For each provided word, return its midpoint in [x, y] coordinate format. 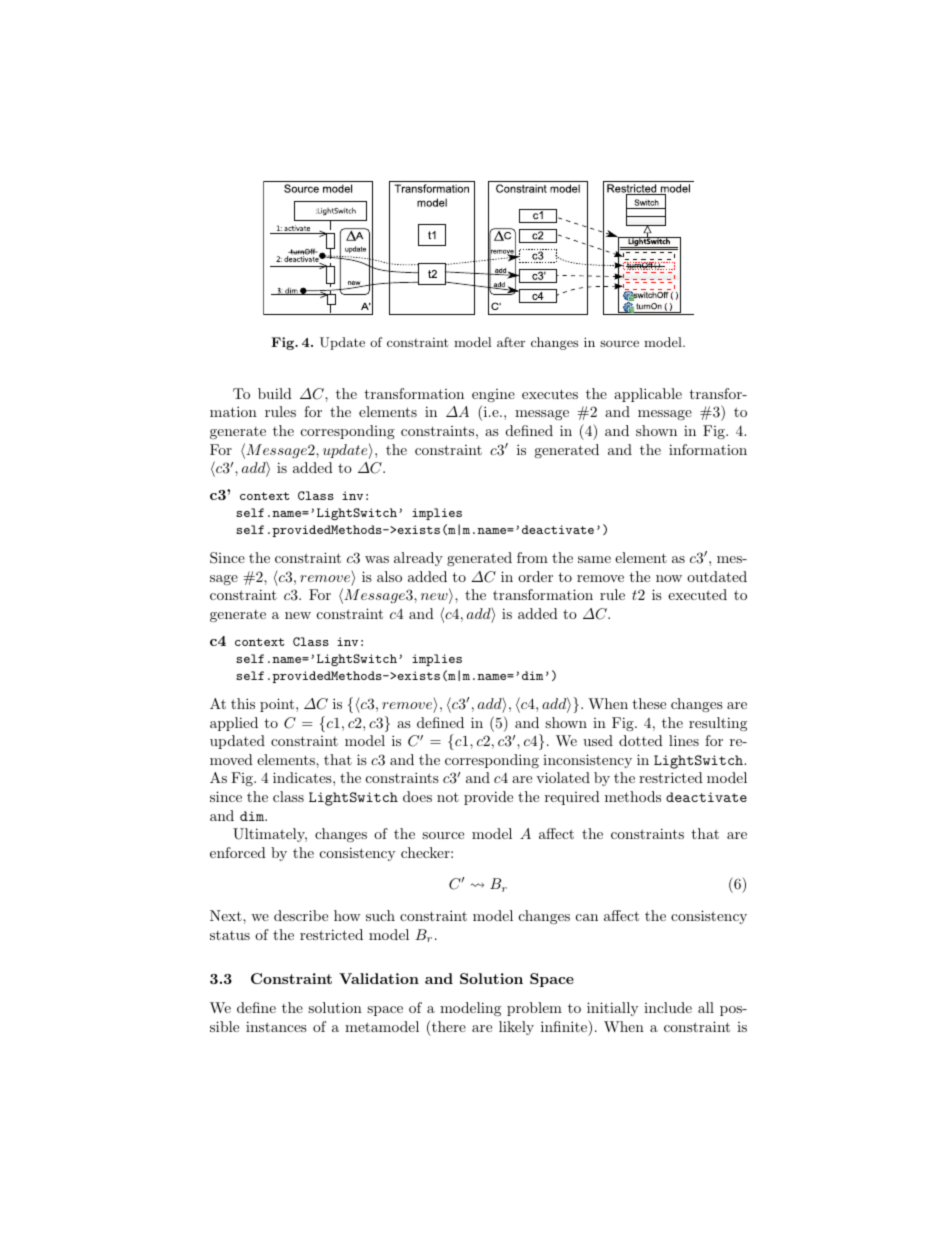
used [598, 740]
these [649, 703]
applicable [648, 395]
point [278, 705]
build [275, 393]
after [511, 342]
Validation [379, 978]
